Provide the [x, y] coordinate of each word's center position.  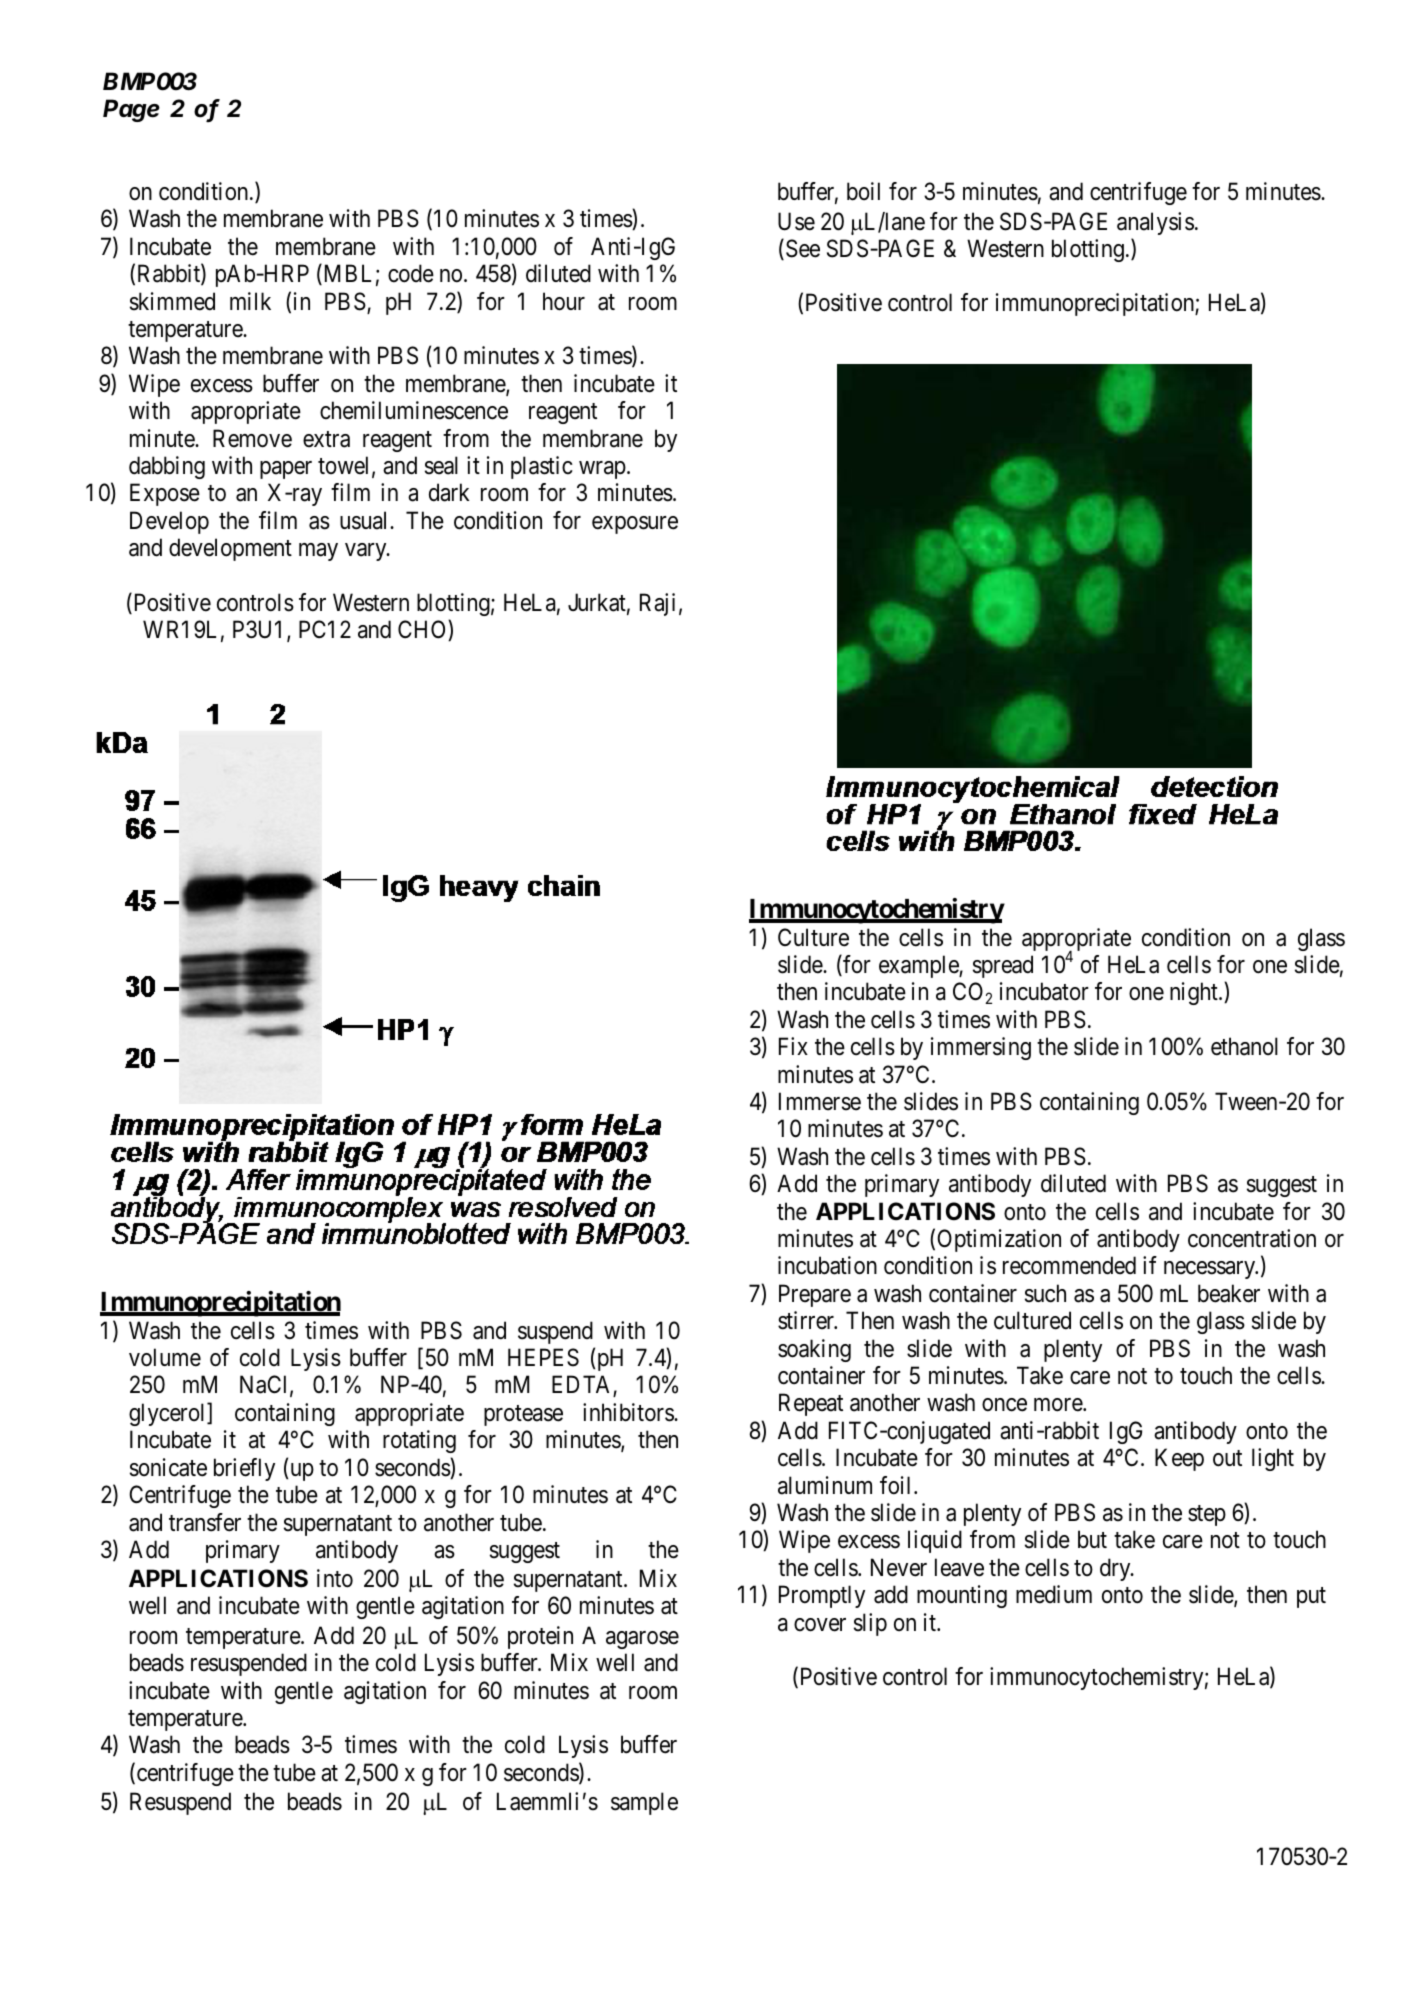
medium [1054, 1594]
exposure [635, 525]
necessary [1211, 1270]
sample [644, 1803]
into [335, 1578]
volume [165, 1357]
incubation [827, 1265]
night [1195, 993]
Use [796, 221]
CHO [423, 630]
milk [250, 301]
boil [863, 191]
